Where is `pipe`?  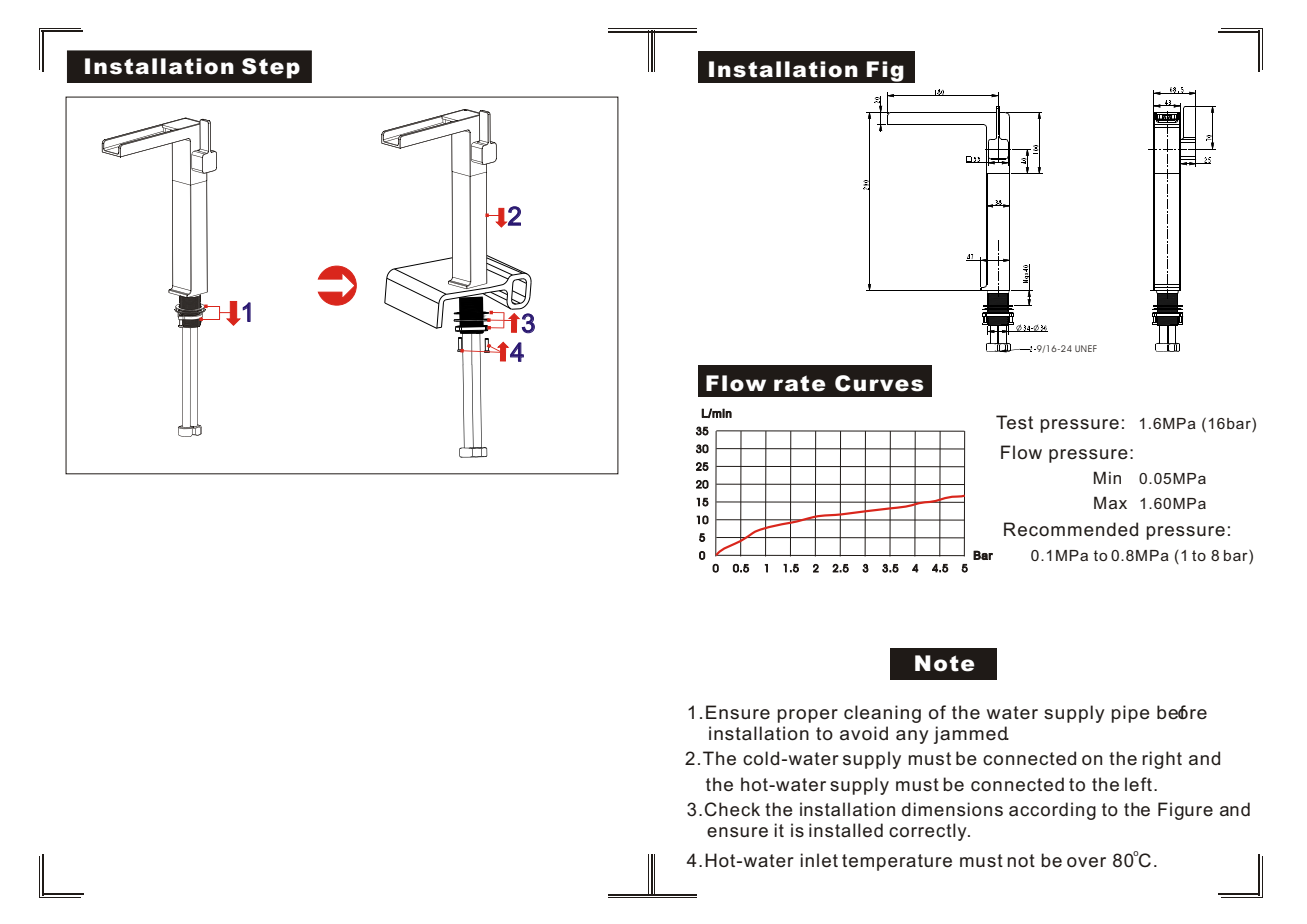 pipe is located at coordinates (1131, 714).
